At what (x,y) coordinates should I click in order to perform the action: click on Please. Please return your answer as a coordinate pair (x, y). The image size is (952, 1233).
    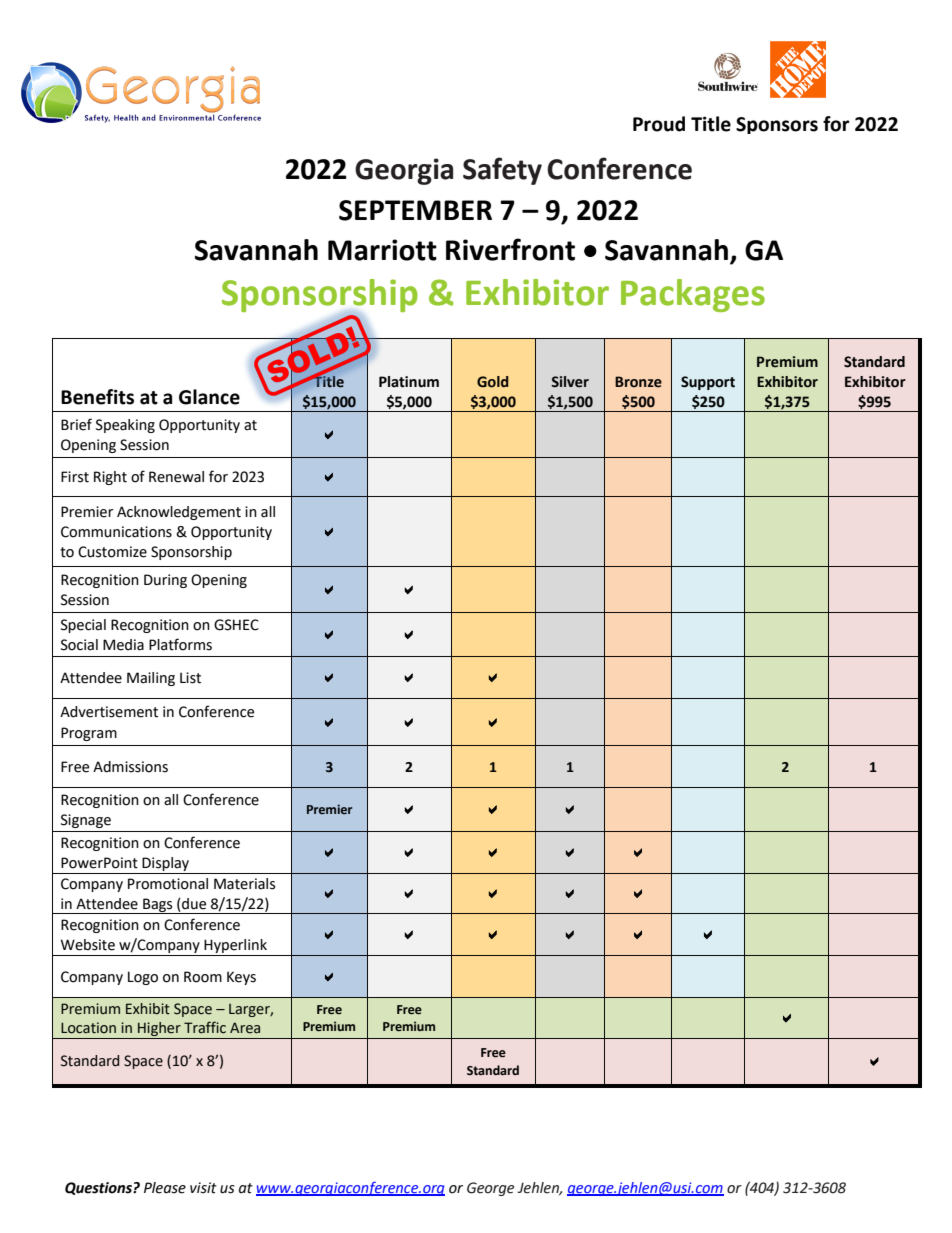
    Looking at the image, I should click on (165, 1188).
